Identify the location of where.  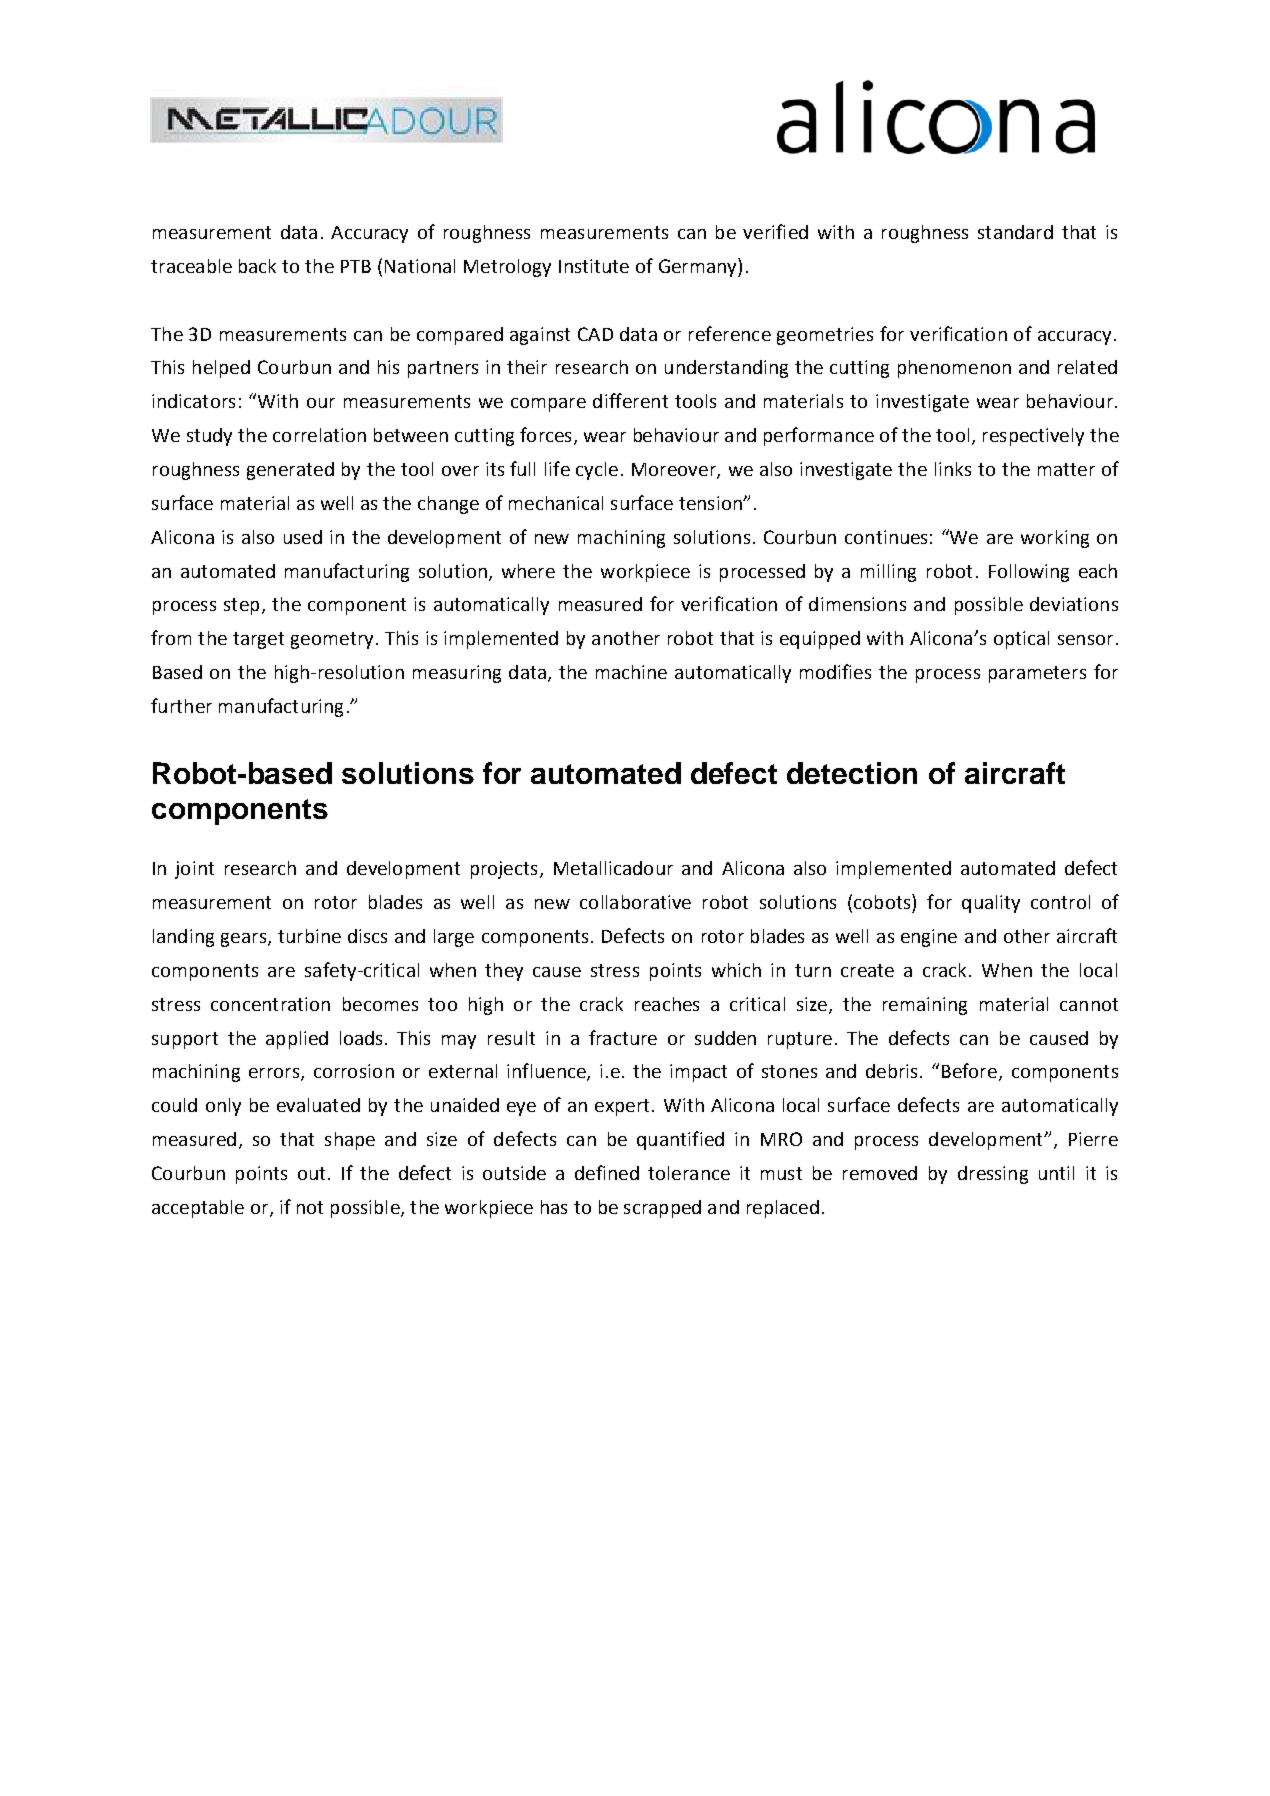
(528, 571).
